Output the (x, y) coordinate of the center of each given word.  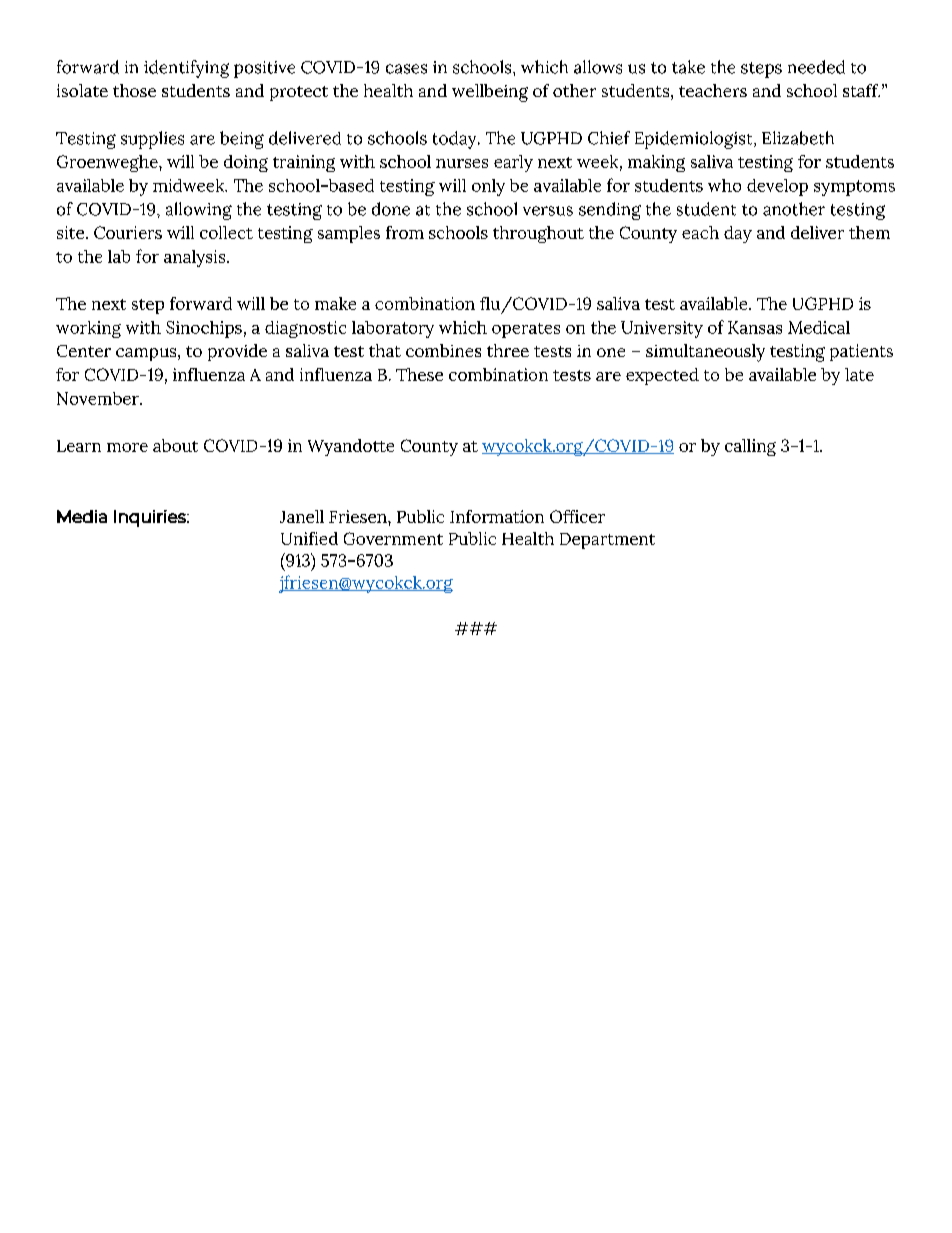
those (134, 90)
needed (816, 67)
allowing (199, 211)
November (99, 398)
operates (526, 330)
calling (750, 447)
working (88, 329)
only (488, 187)
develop (777, 187)
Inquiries (151, 518)
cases (406, 69)
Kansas (755, 327)
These (419, 374)
